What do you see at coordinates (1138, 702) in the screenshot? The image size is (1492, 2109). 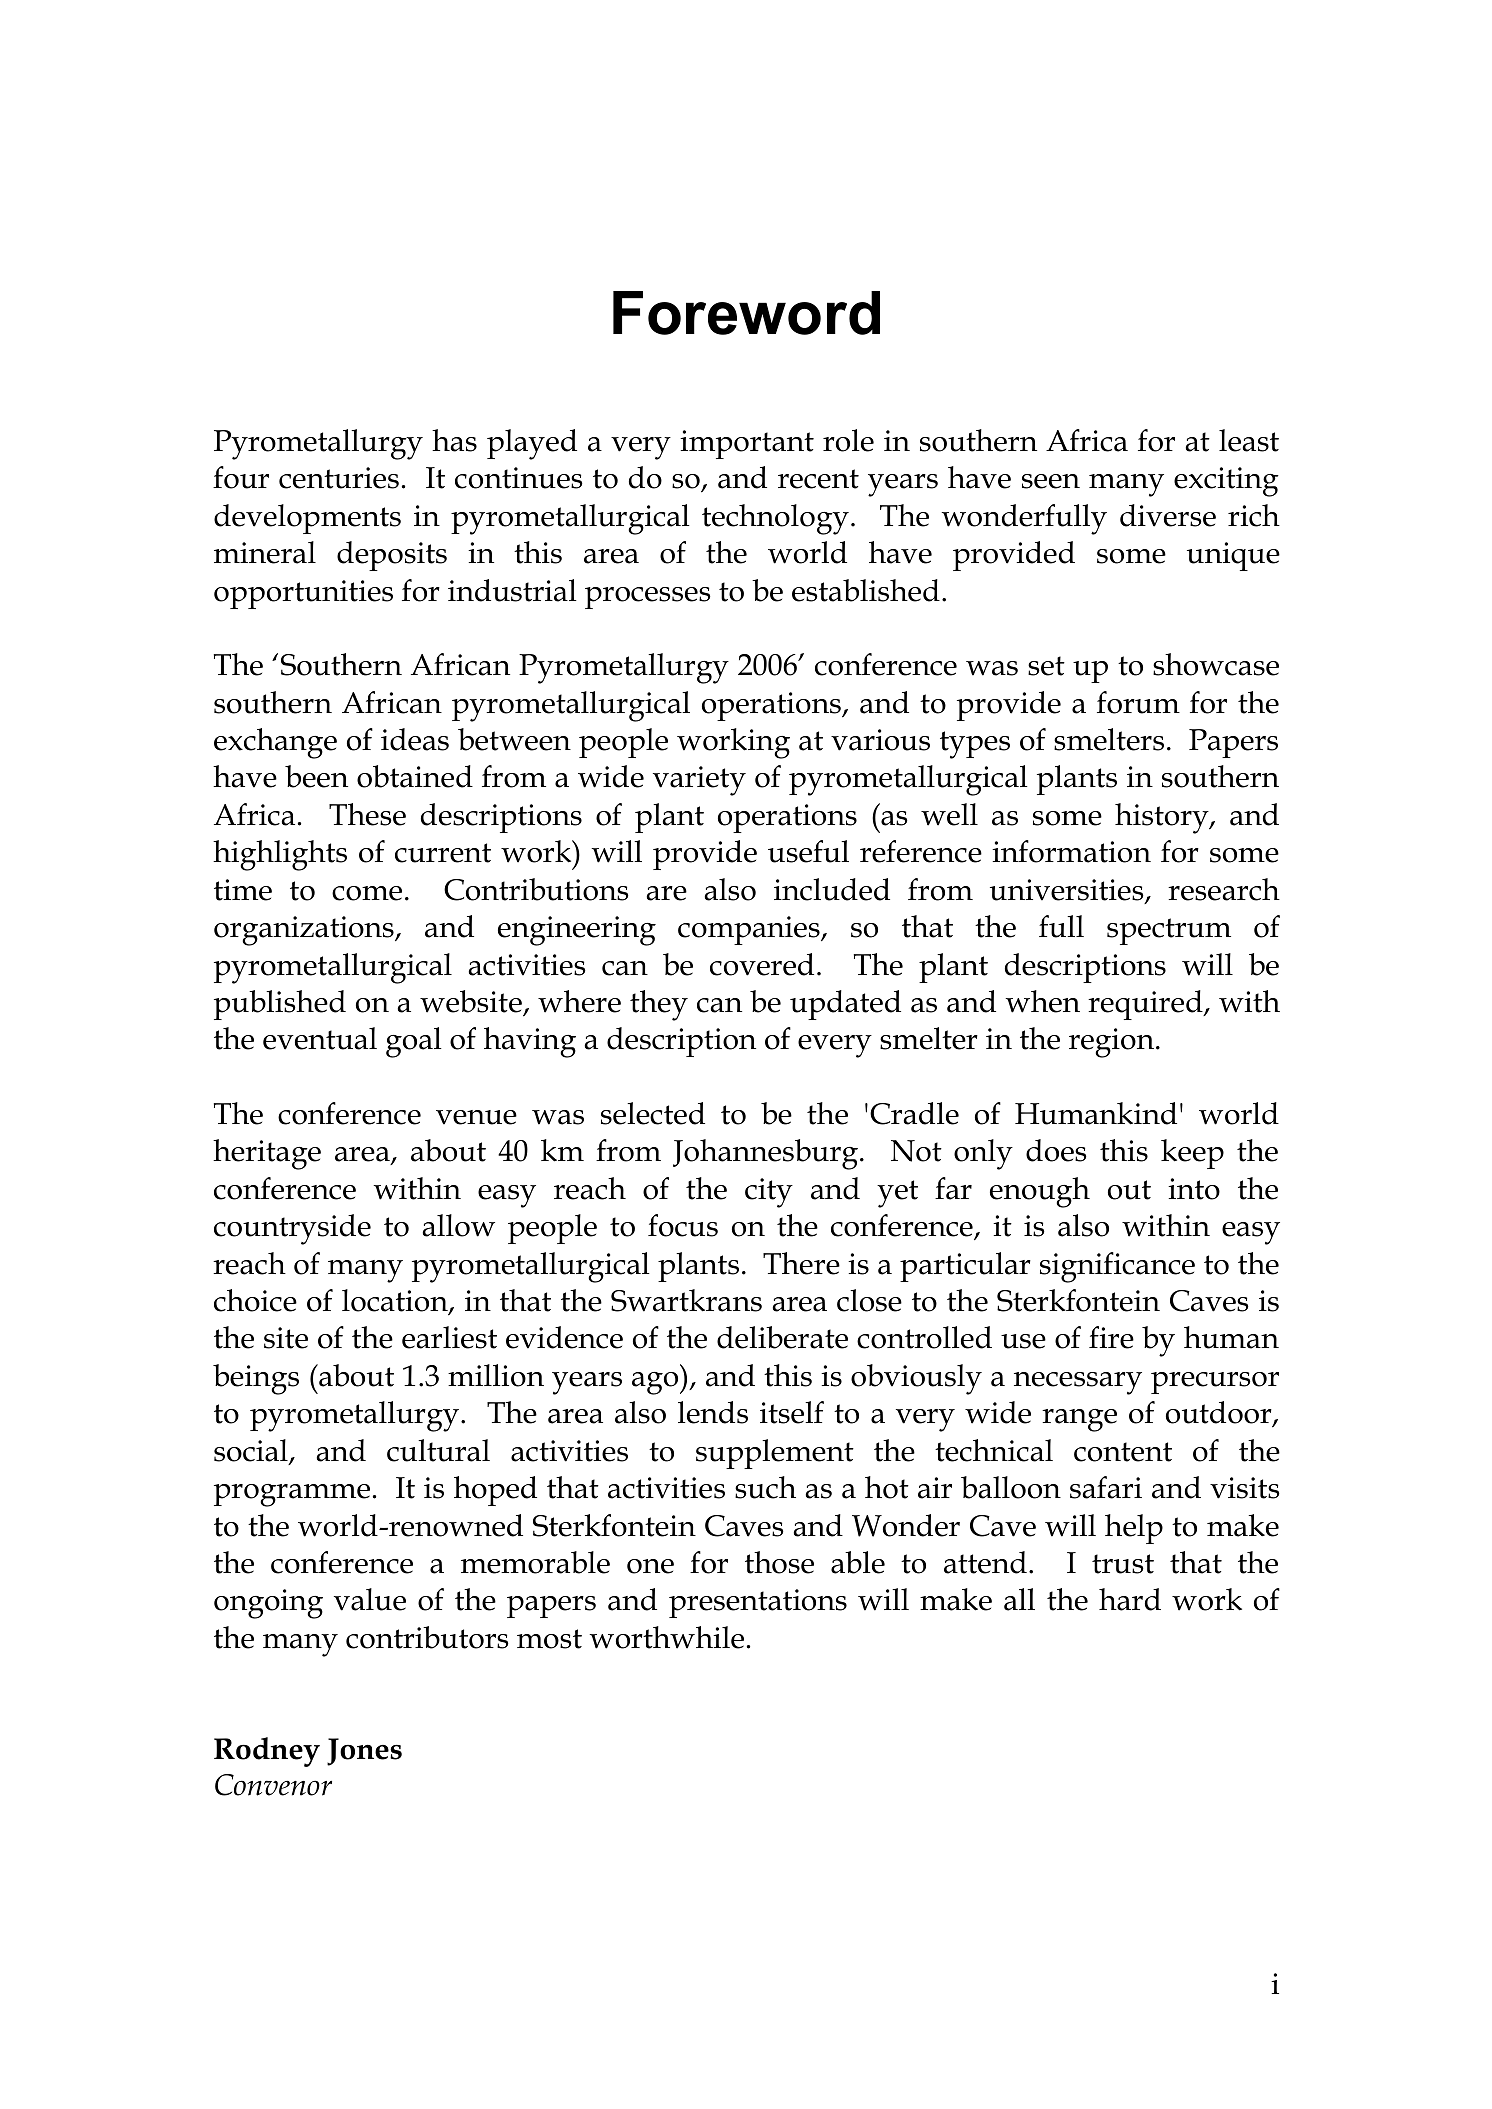 I see `forum` at bounding box center [1138, 702].
